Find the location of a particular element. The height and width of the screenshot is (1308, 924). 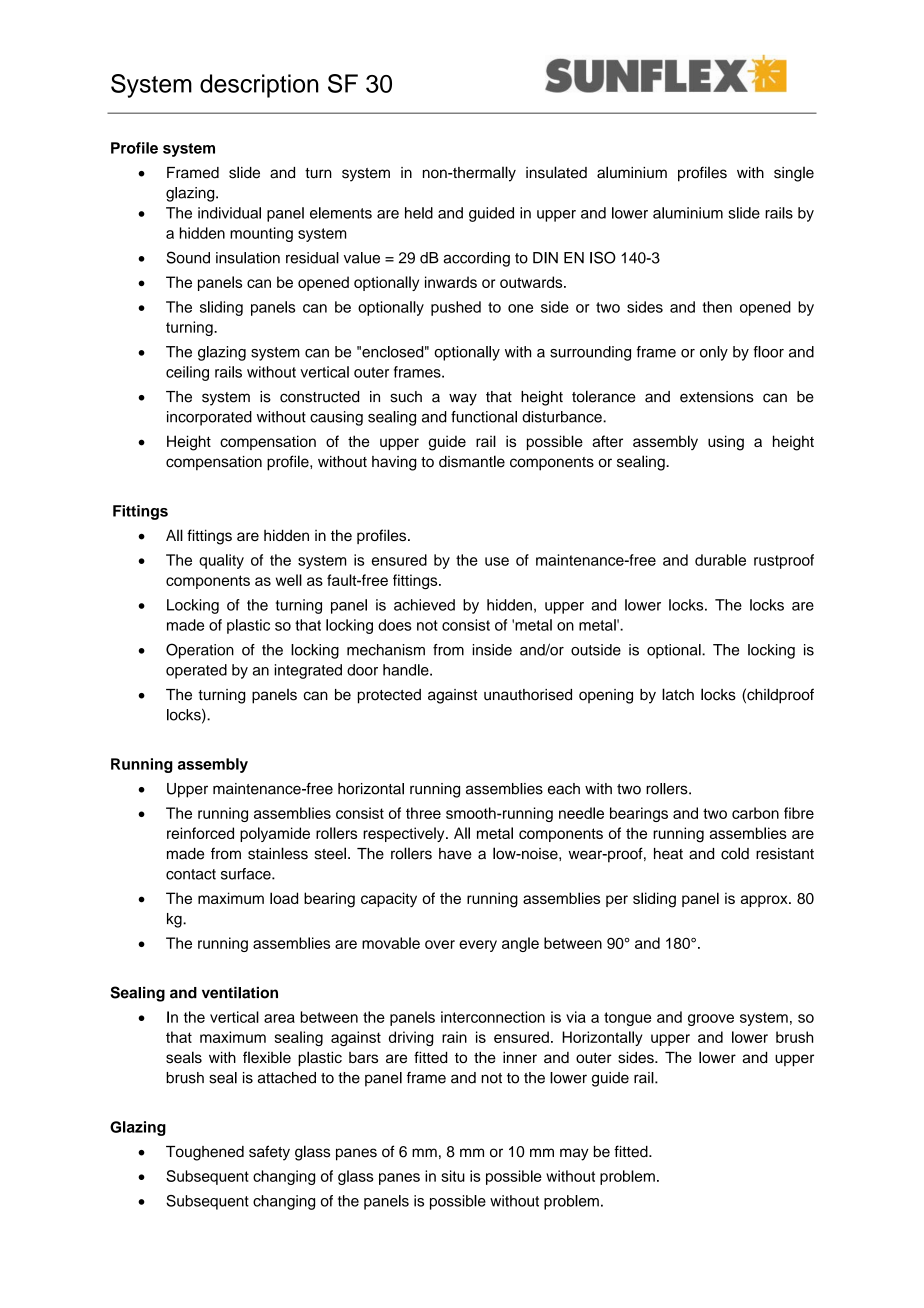

single is located at coordinates (794, 174).
